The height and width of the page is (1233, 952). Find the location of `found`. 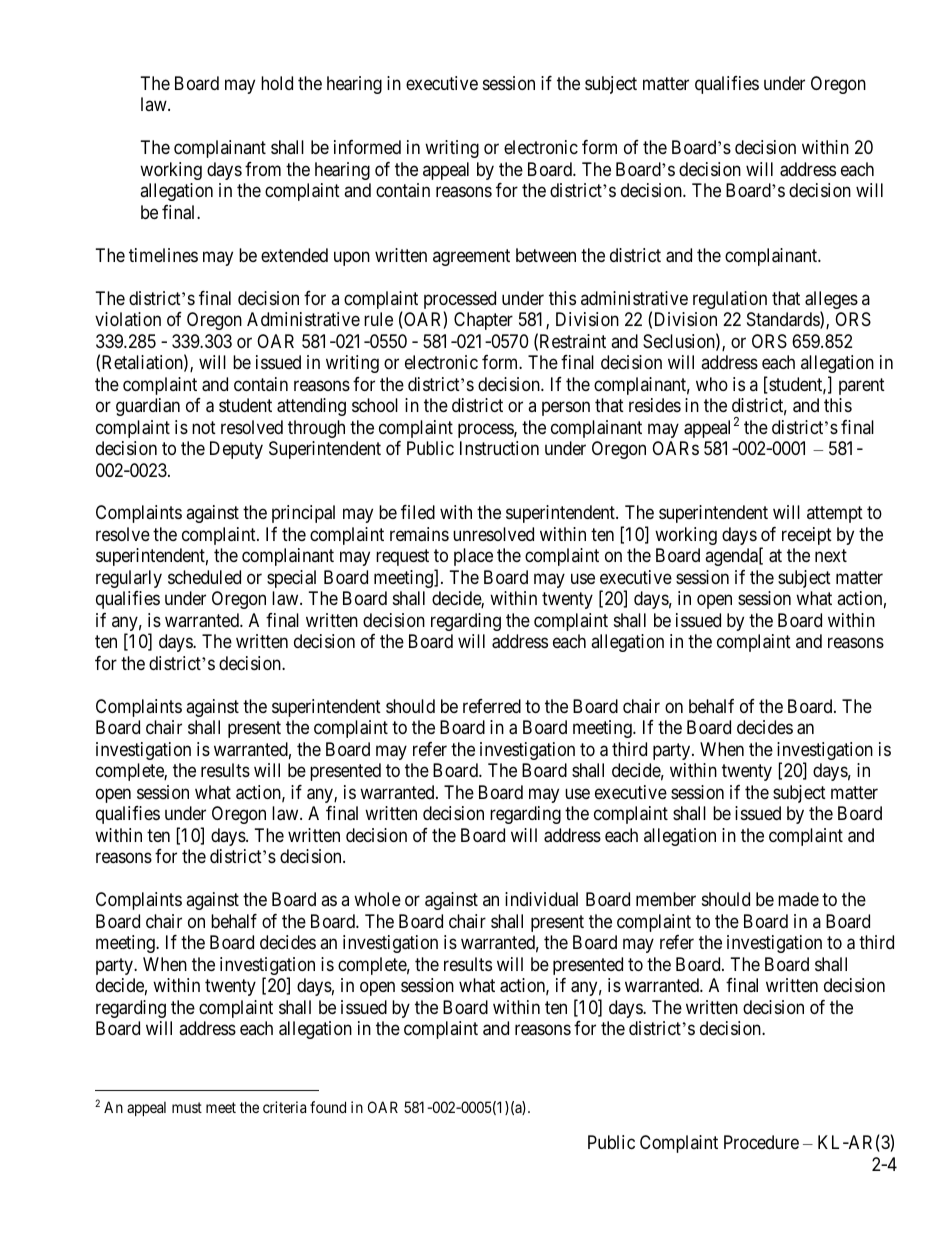

found is located at coordinates (328, 1107).
